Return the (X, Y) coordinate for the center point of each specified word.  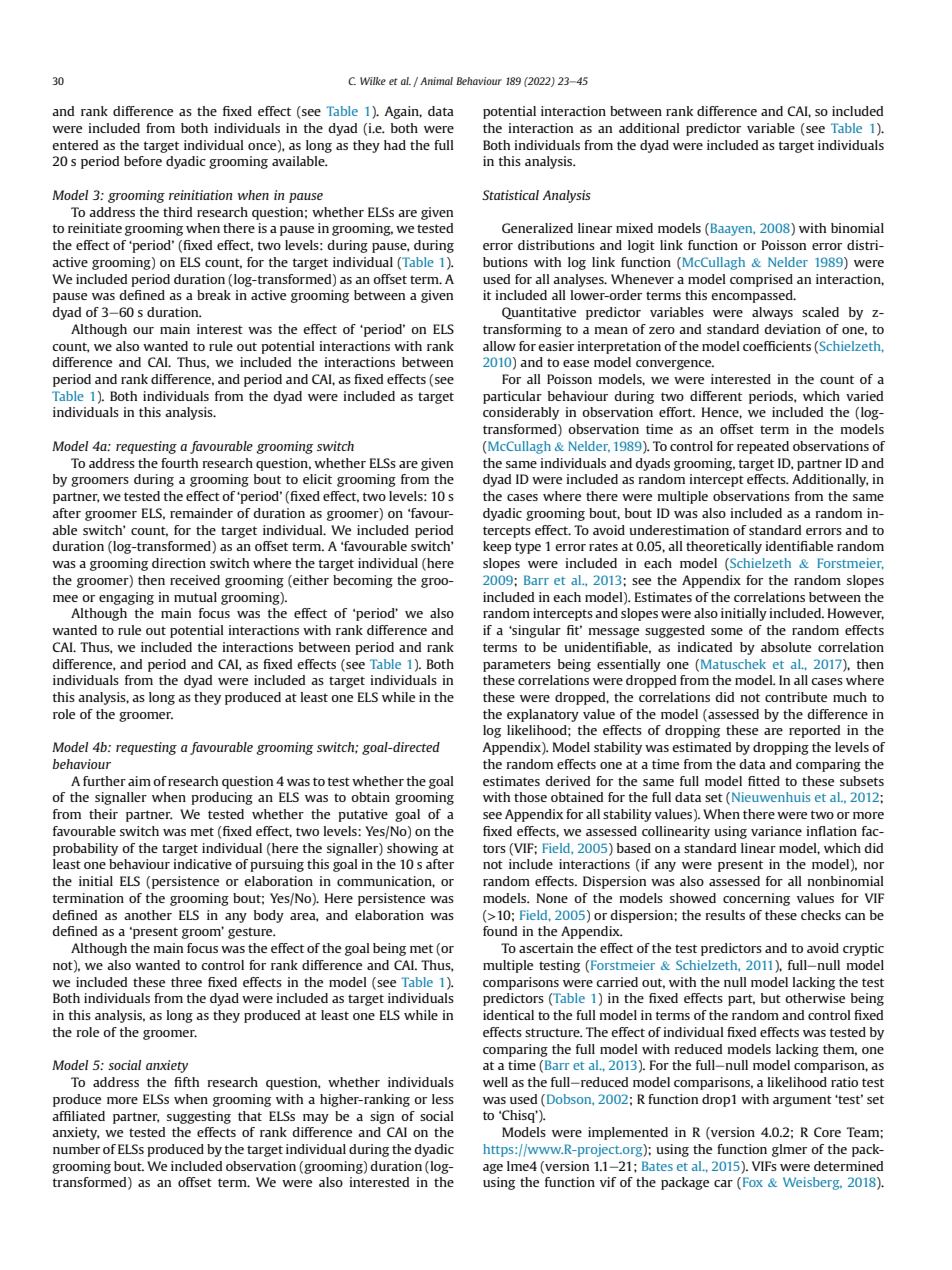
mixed (634, 228)
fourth (179, 463)
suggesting (199, 1117)
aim (139, 781)
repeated (763, 447)
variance (776, 831)
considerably (521, 413)
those (530, 797)
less (443, 1099)
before (143, 161)
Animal (436, 81)
